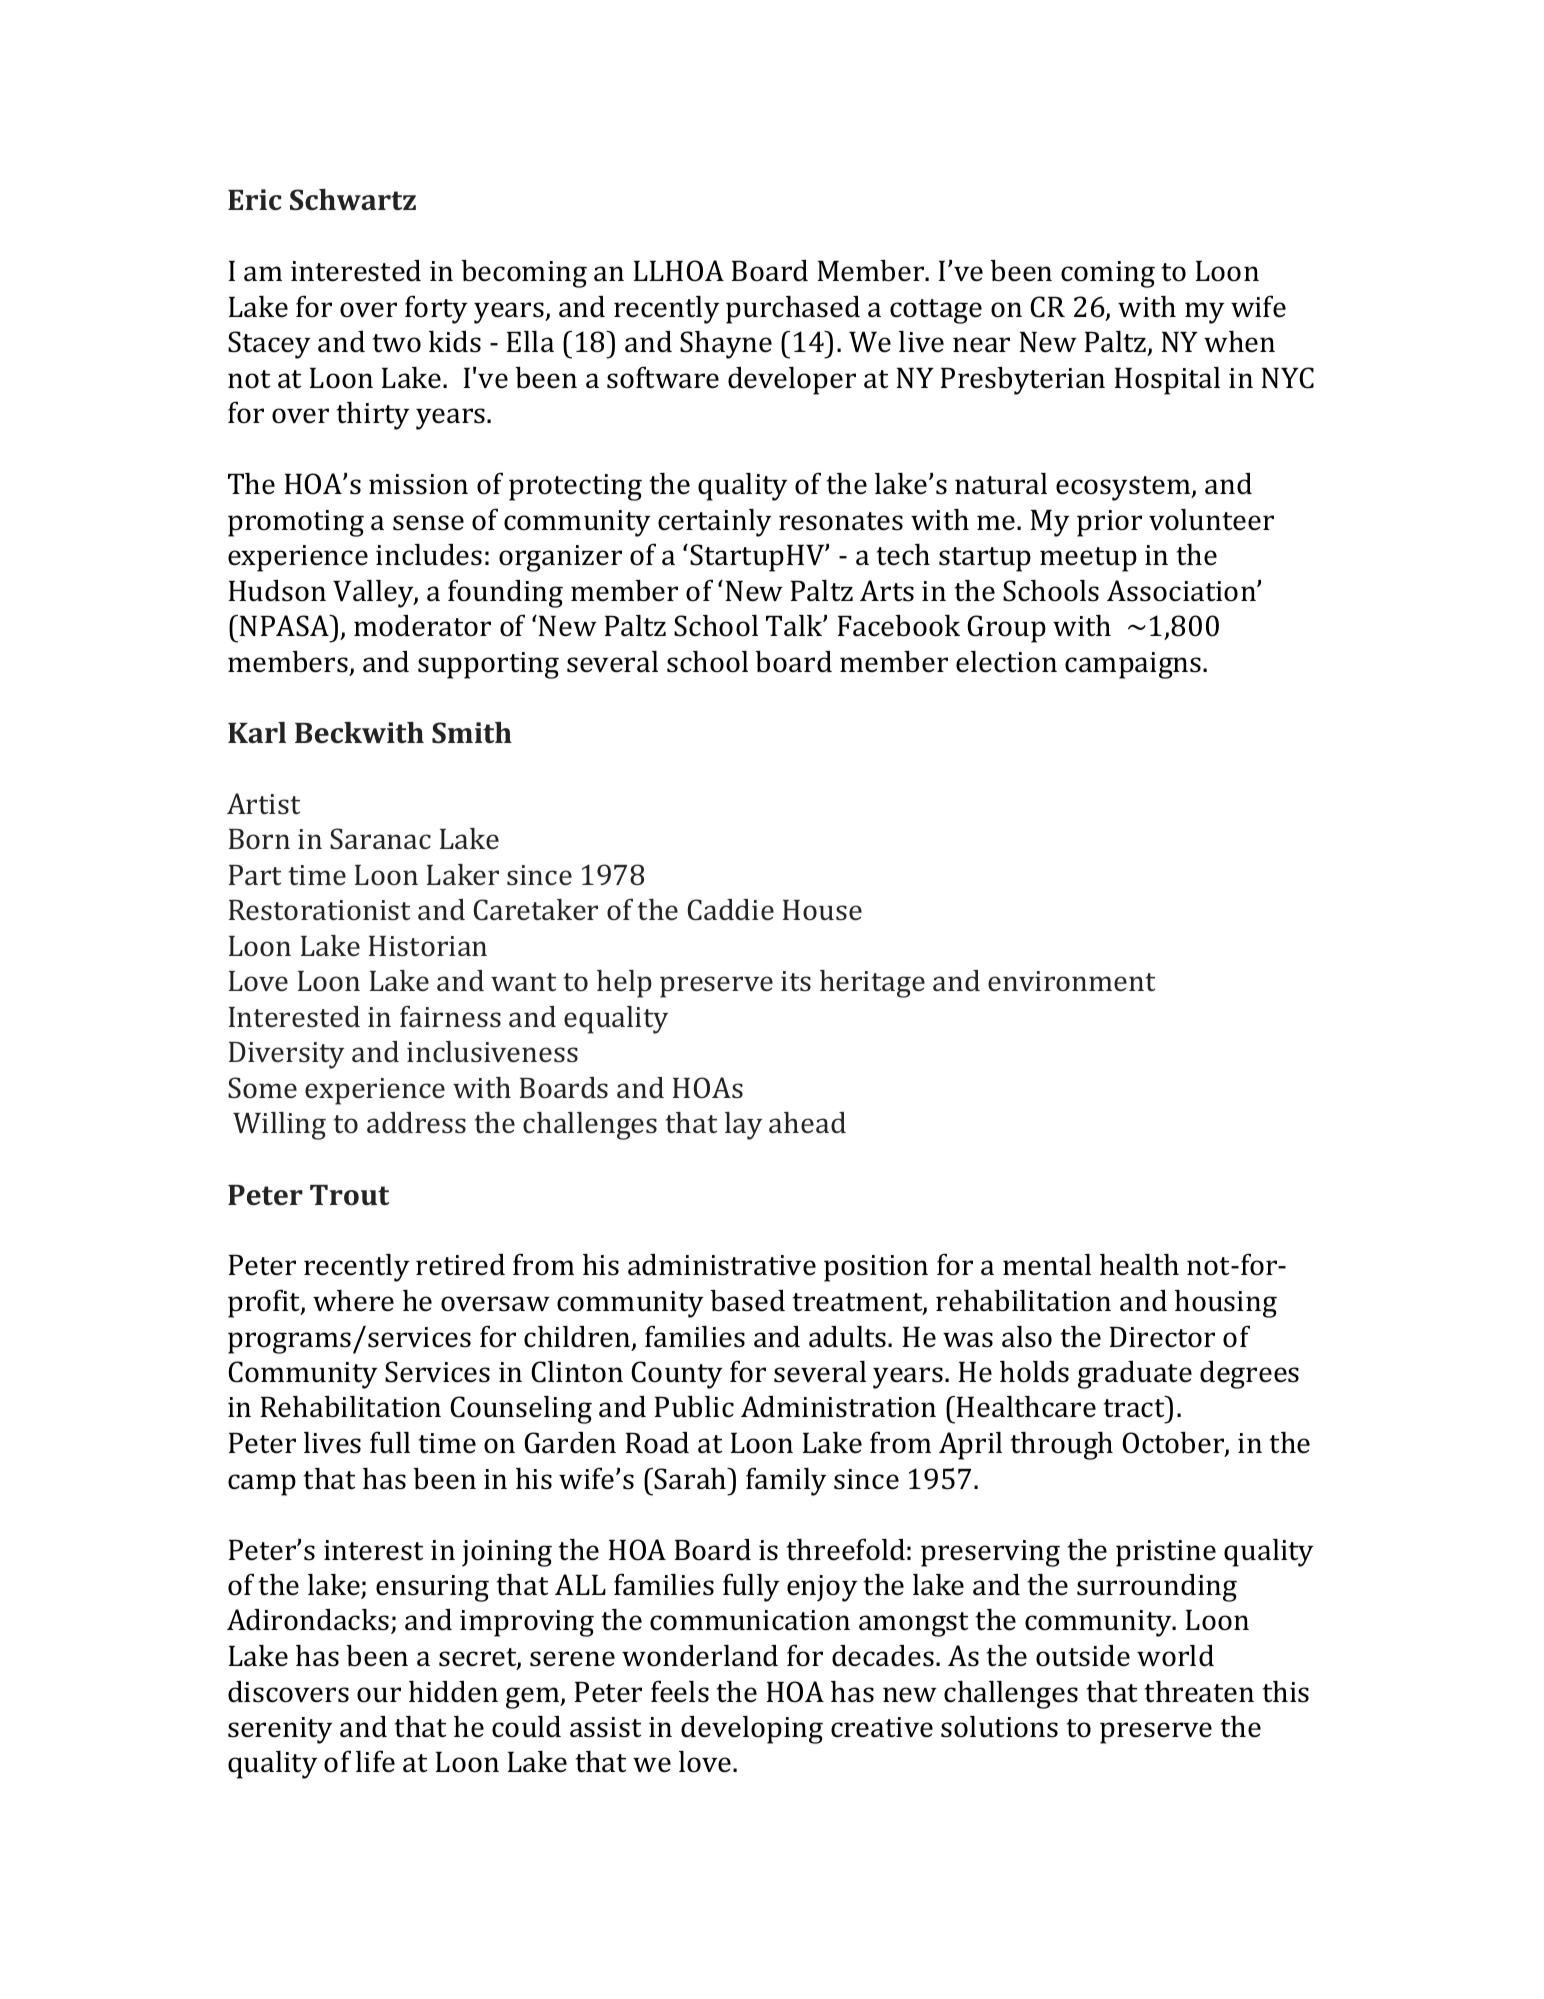 This document has height=1999, width=1544. What do you see at coordinates (796, 981) in the document?
I see `its` at bounding box center [796, 981].
